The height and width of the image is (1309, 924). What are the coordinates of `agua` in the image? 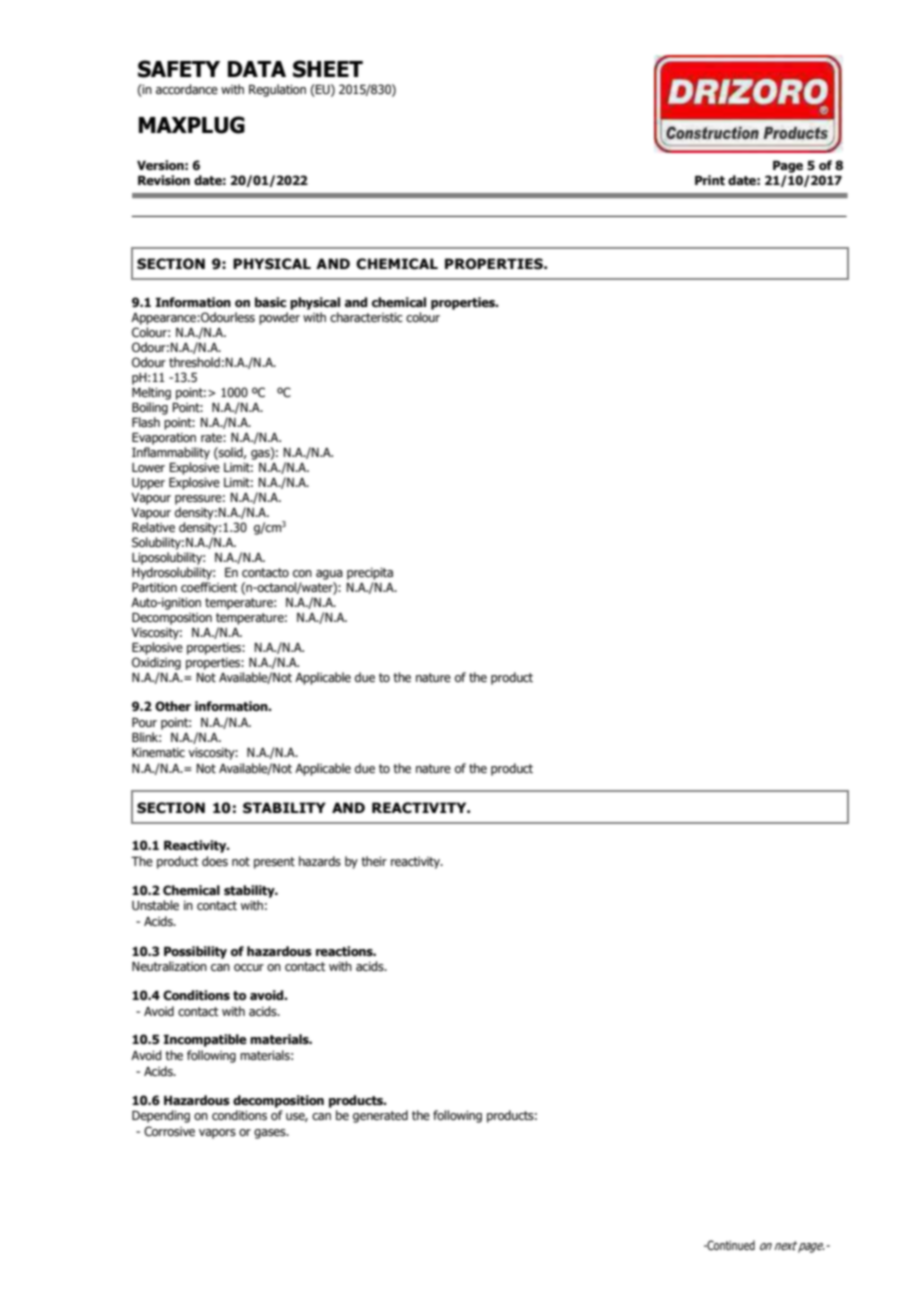 It's located at (329, 575).
